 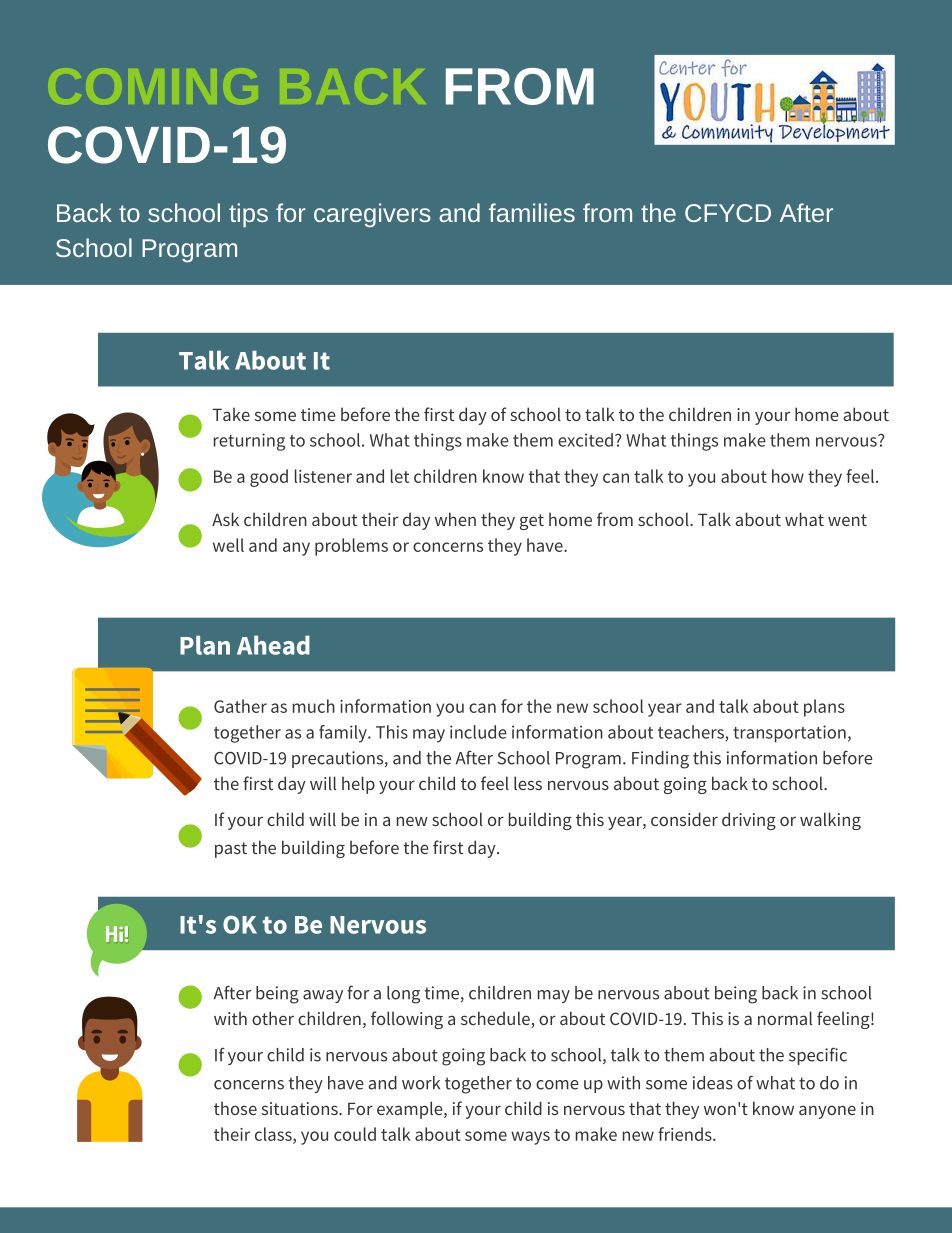 I want to click on less, so click(x=528, y=783).
